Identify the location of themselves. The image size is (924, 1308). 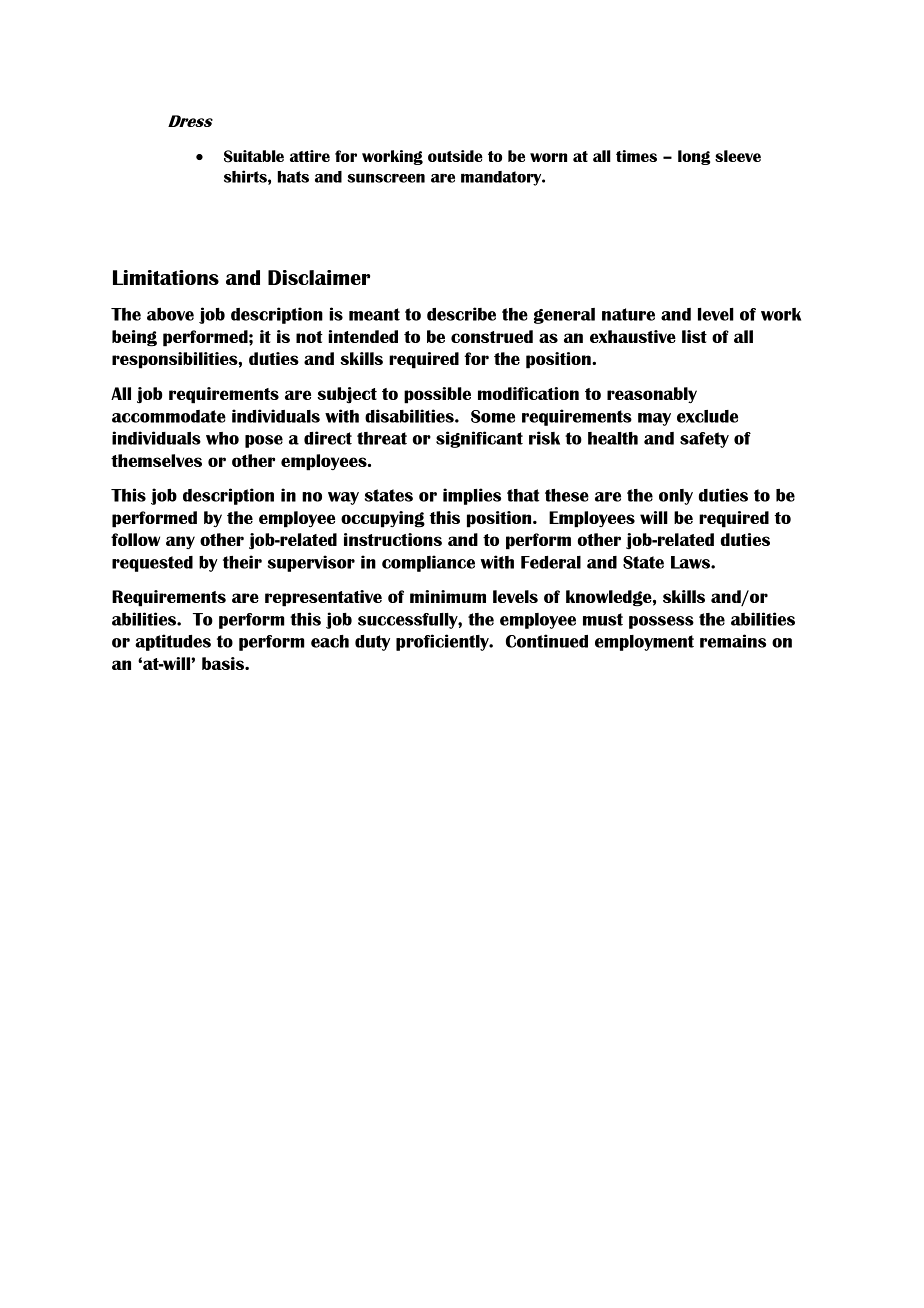
(156, 460).
